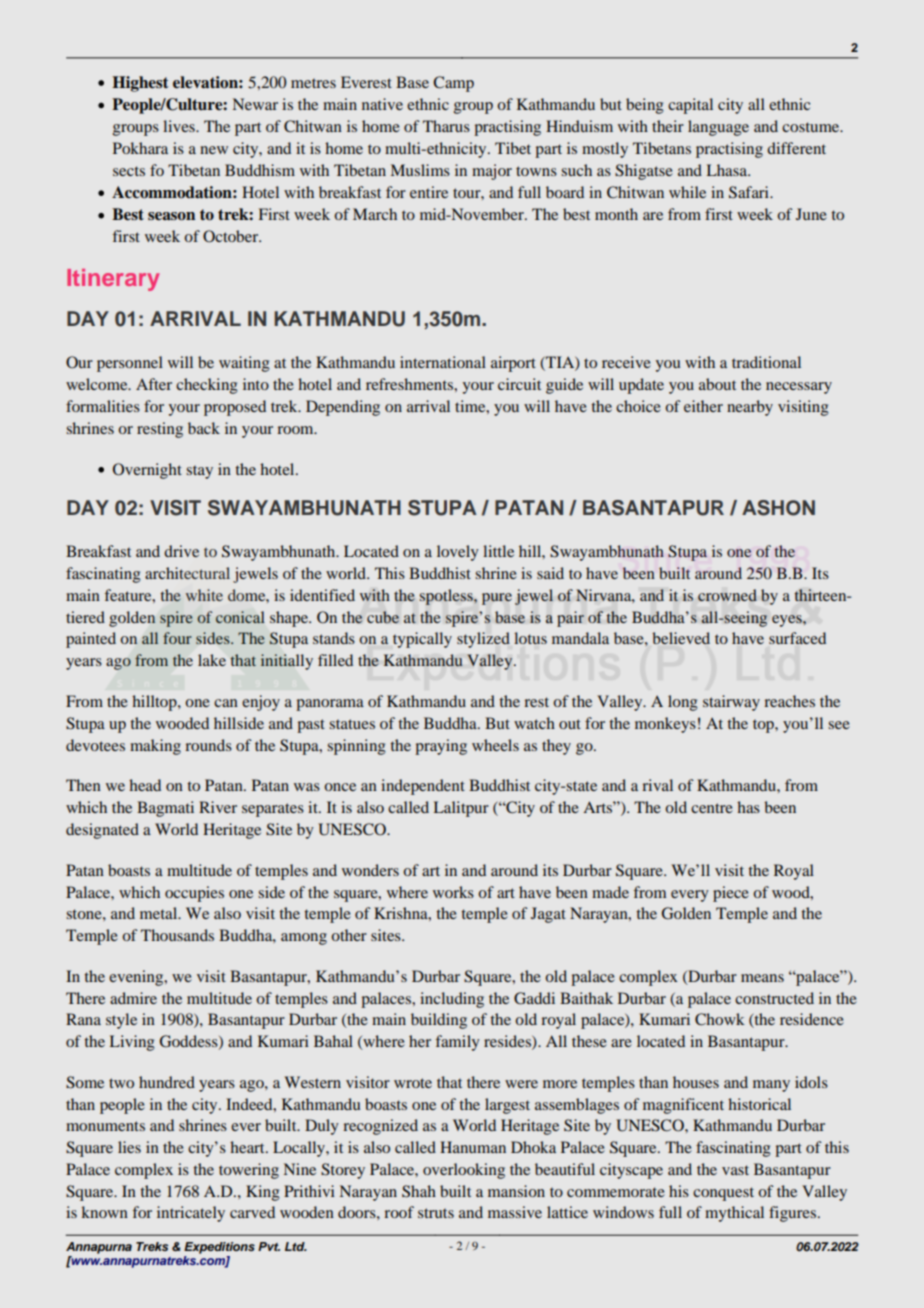 This screenshot has height=1308, width=924. I want to click on lives, so click(180, 126).
